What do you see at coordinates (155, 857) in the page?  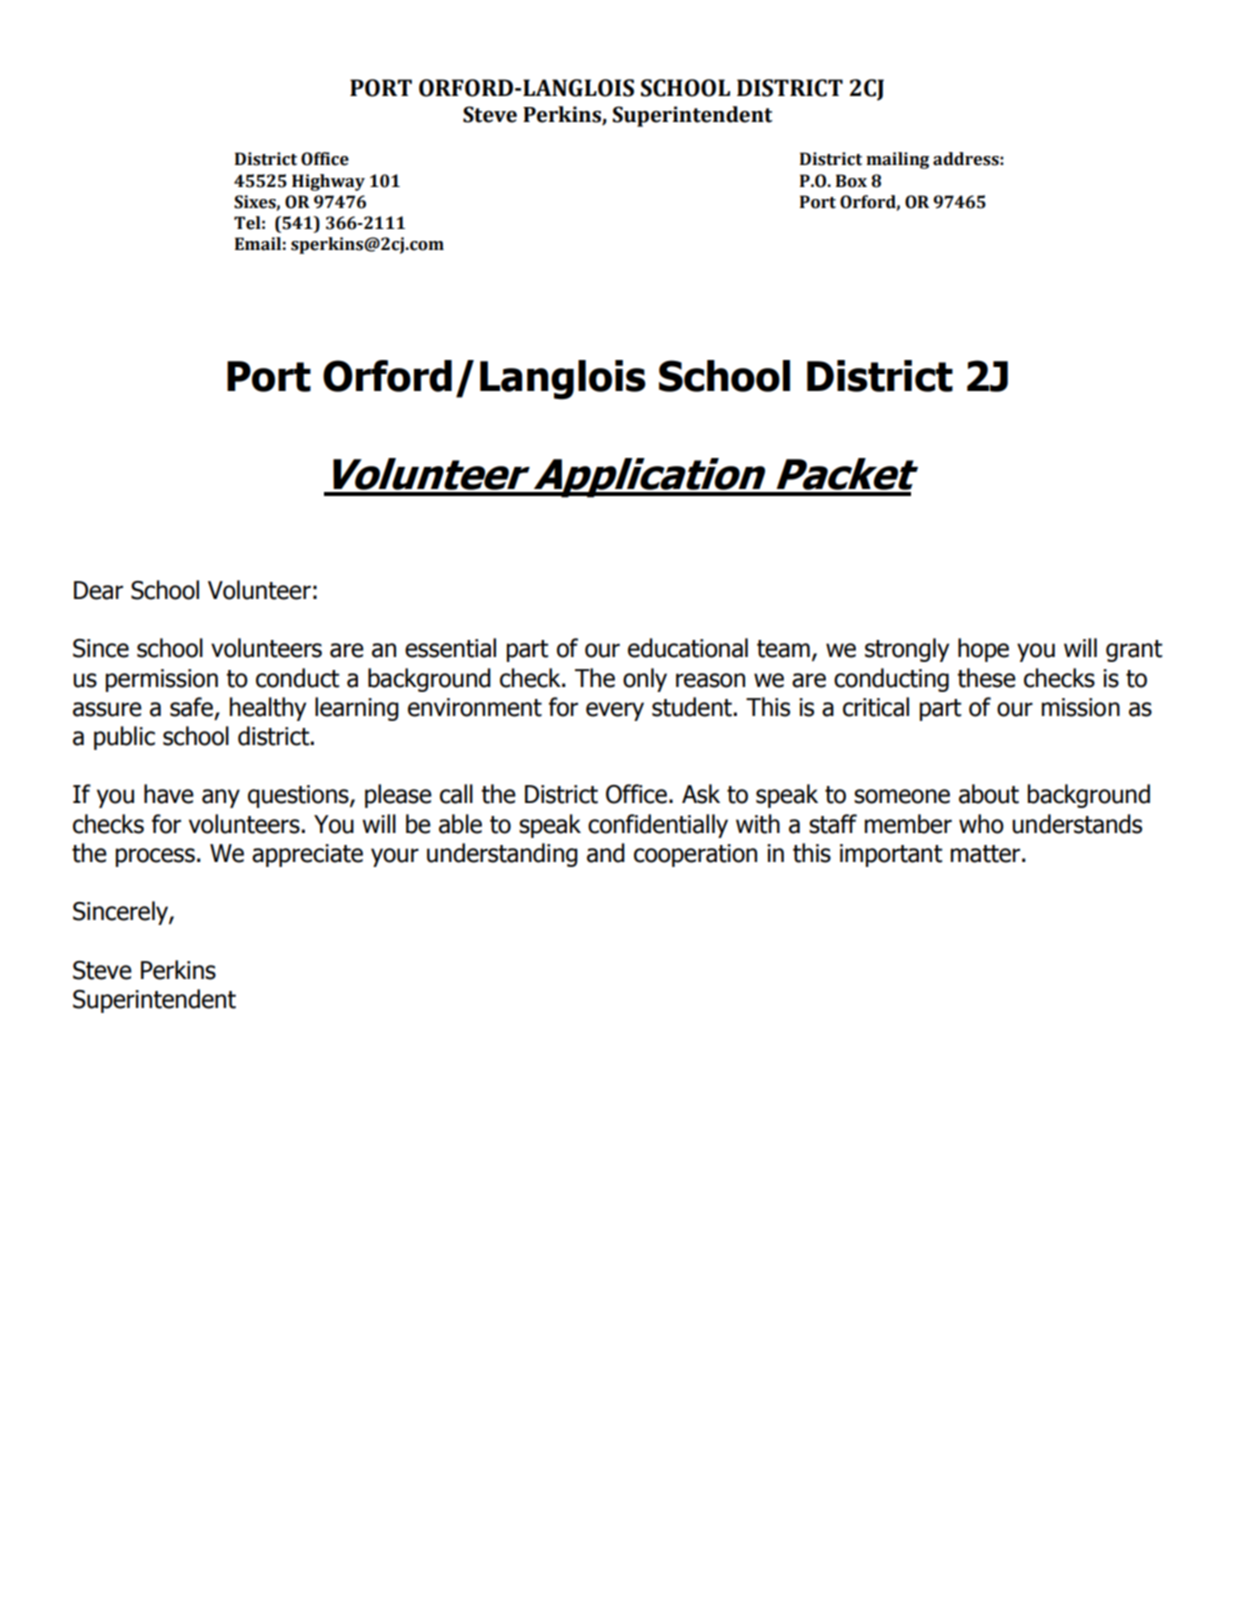 I see `process` at bounding box center [155, 857].
